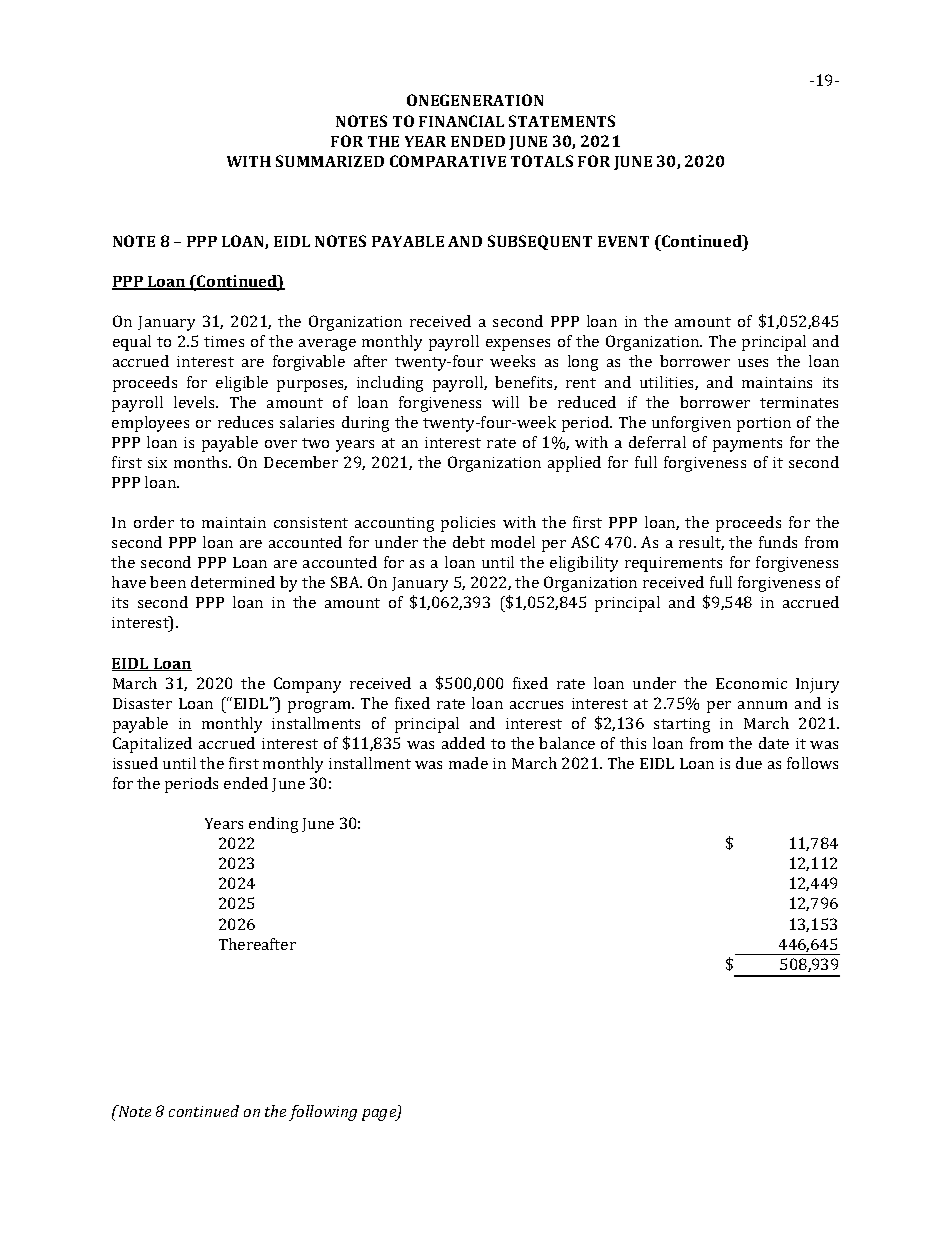  I want to click on following, so click(323, 1113).
